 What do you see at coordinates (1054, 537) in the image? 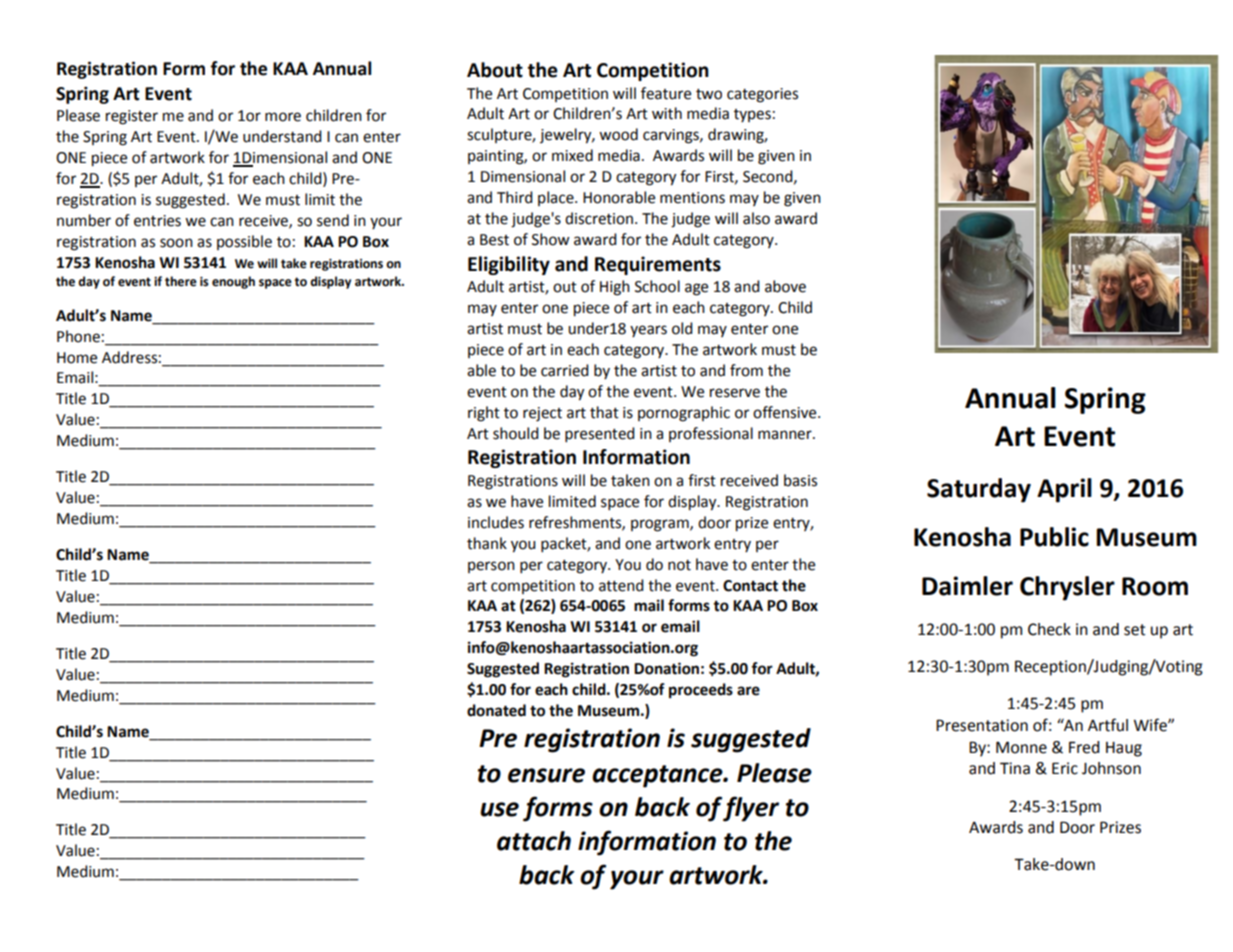
I see `Public` at bounding box center [1054, 537].
